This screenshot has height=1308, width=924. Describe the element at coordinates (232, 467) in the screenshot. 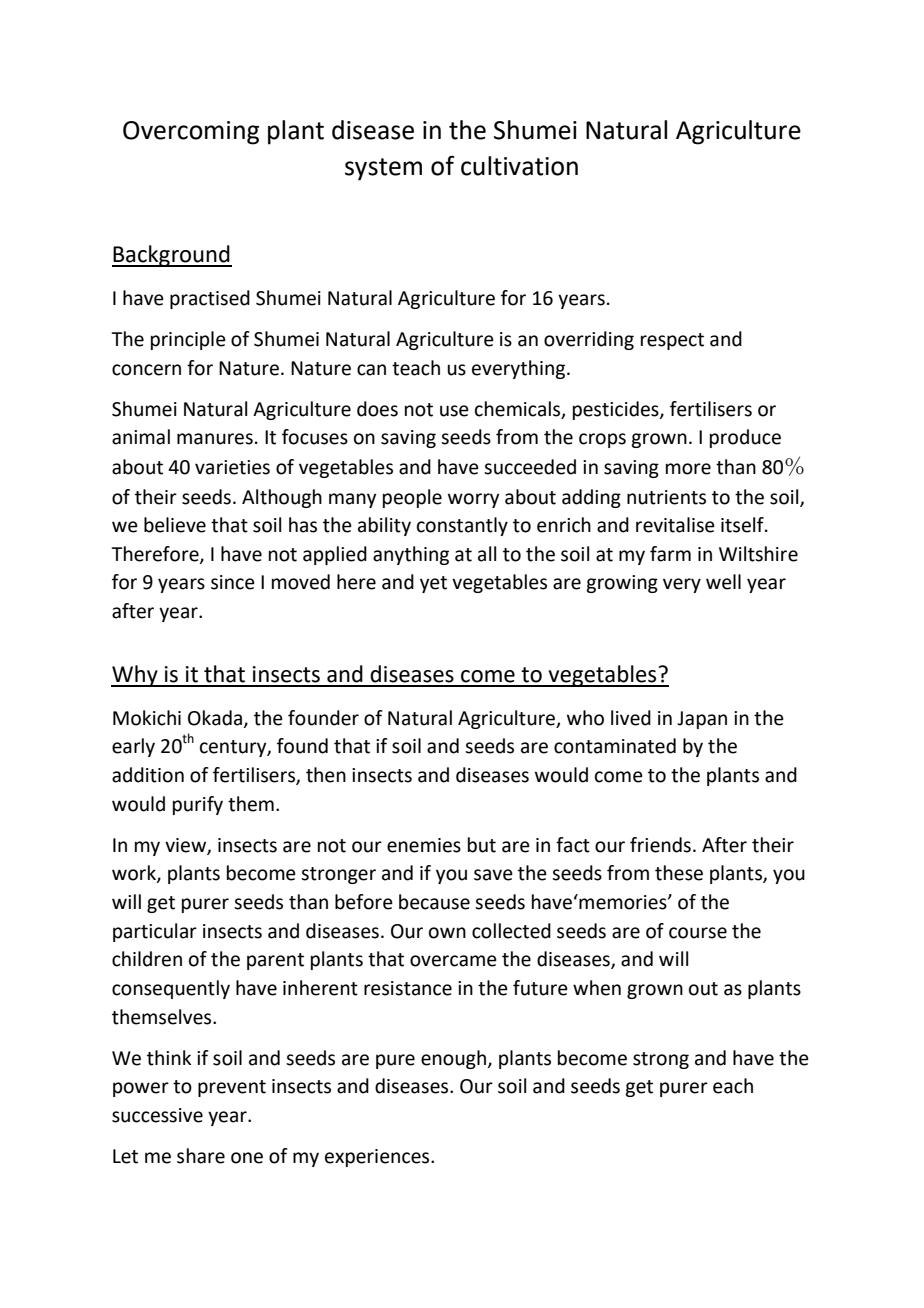

I see `varieties` at that location.
